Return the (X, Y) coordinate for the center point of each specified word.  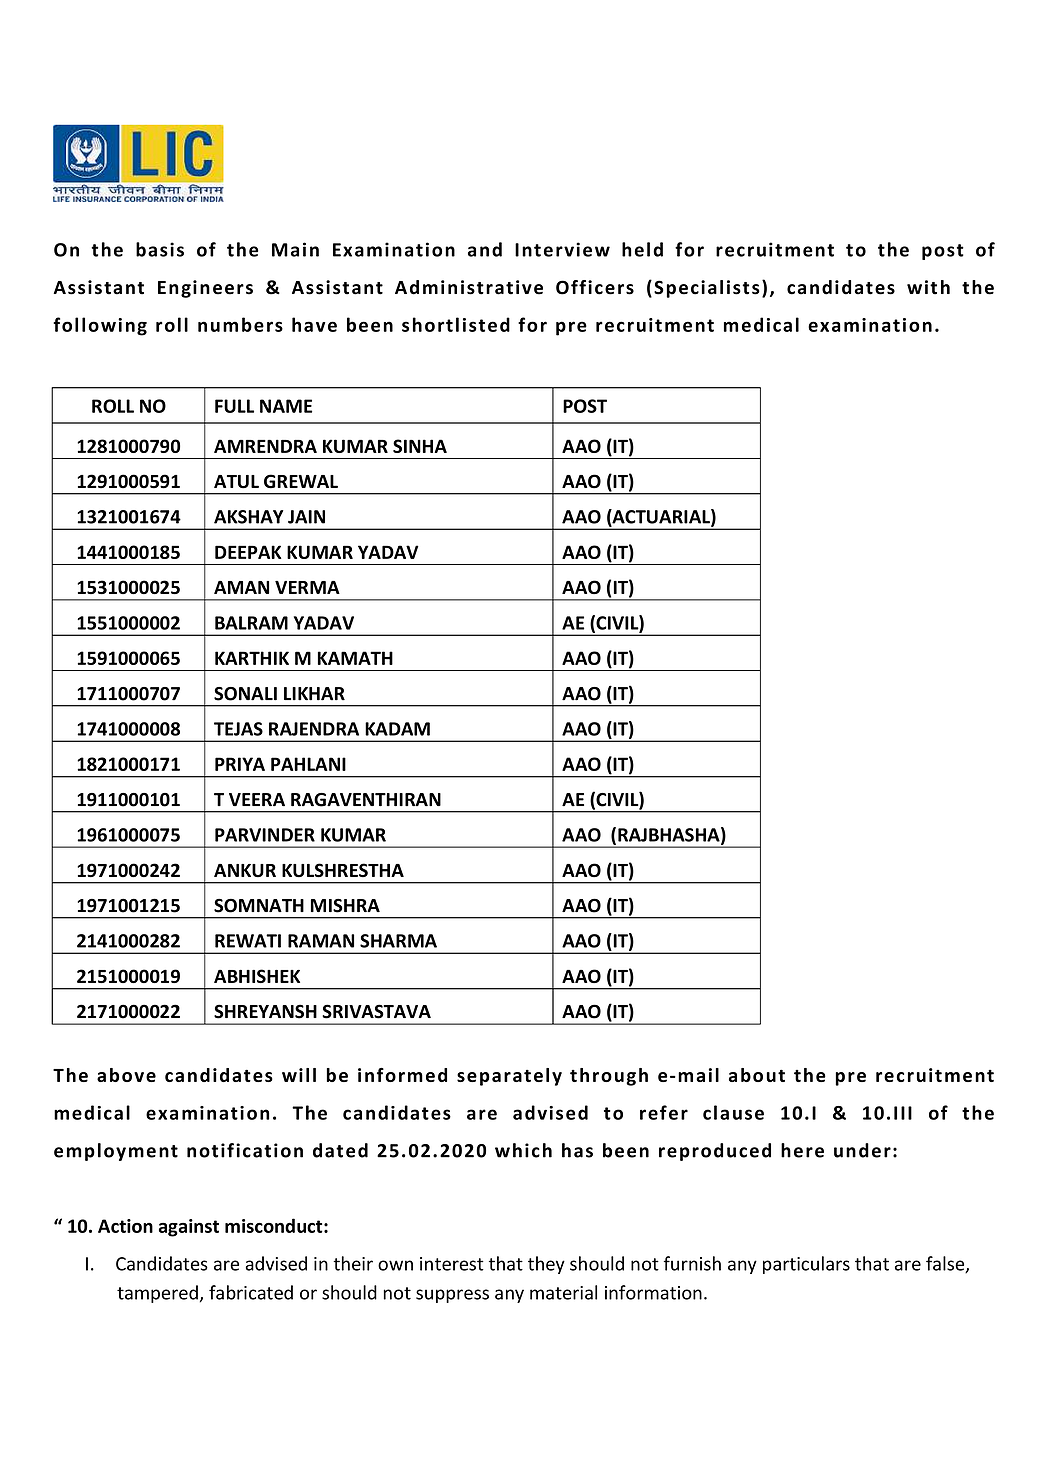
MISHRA (345, 905)
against (189, 1228)
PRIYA (240, 764)
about (757, 1075)
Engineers (205, 289)
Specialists (707, 289)
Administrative (469, 287)
